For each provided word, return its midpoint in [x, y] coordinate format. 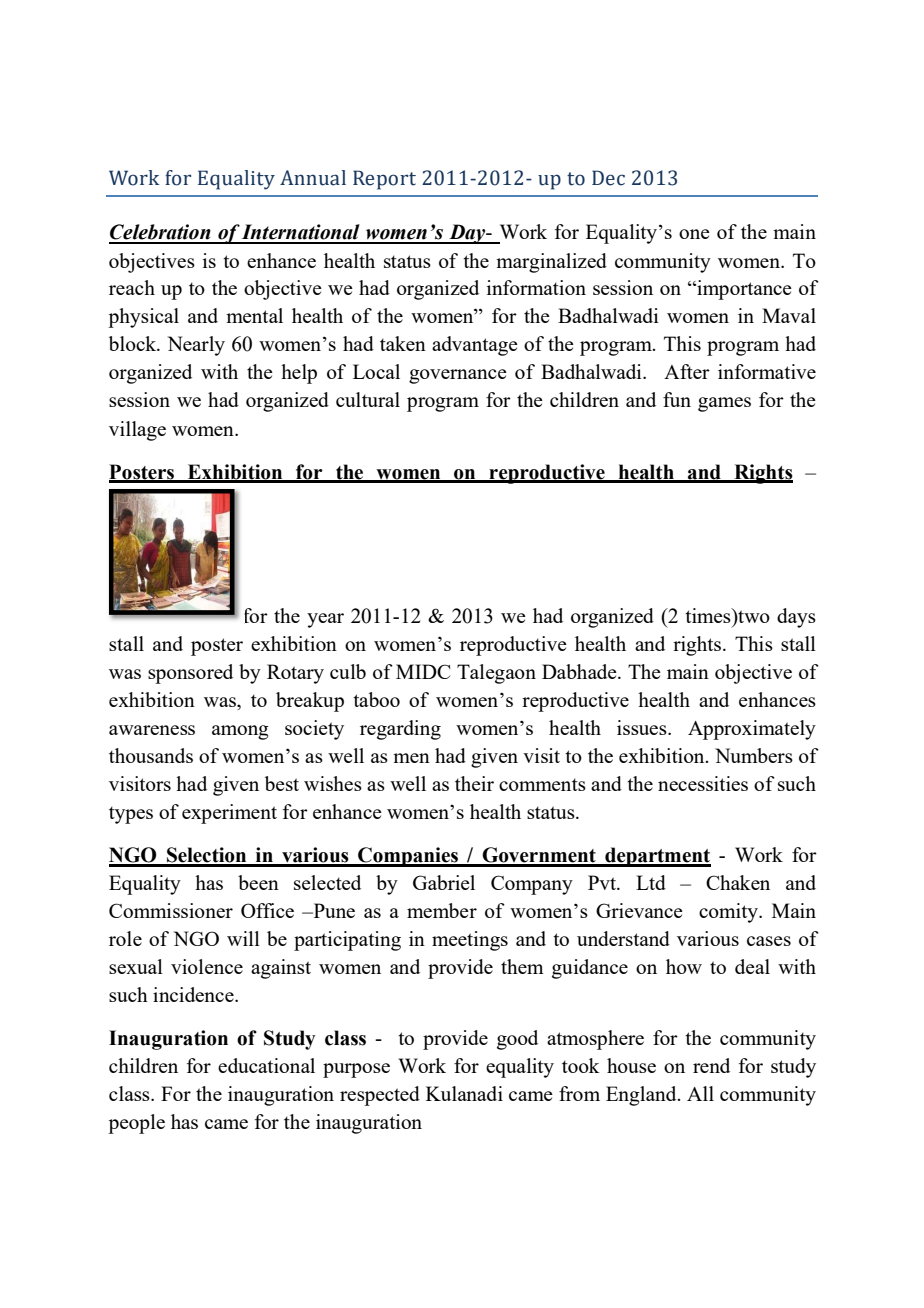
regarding [400, 730]
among [240, 732]
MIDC [423, 671]
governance [458, 376]
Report [384, 180]
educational [266, 1065]
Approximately [752, 730]
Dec [608, 178]
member [442, 910]
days [796, 618]
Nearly [196, 346]
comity [729, 913]
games [724, 404]
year [325, 620]
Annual [313, 178]
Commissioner [171, 910]
